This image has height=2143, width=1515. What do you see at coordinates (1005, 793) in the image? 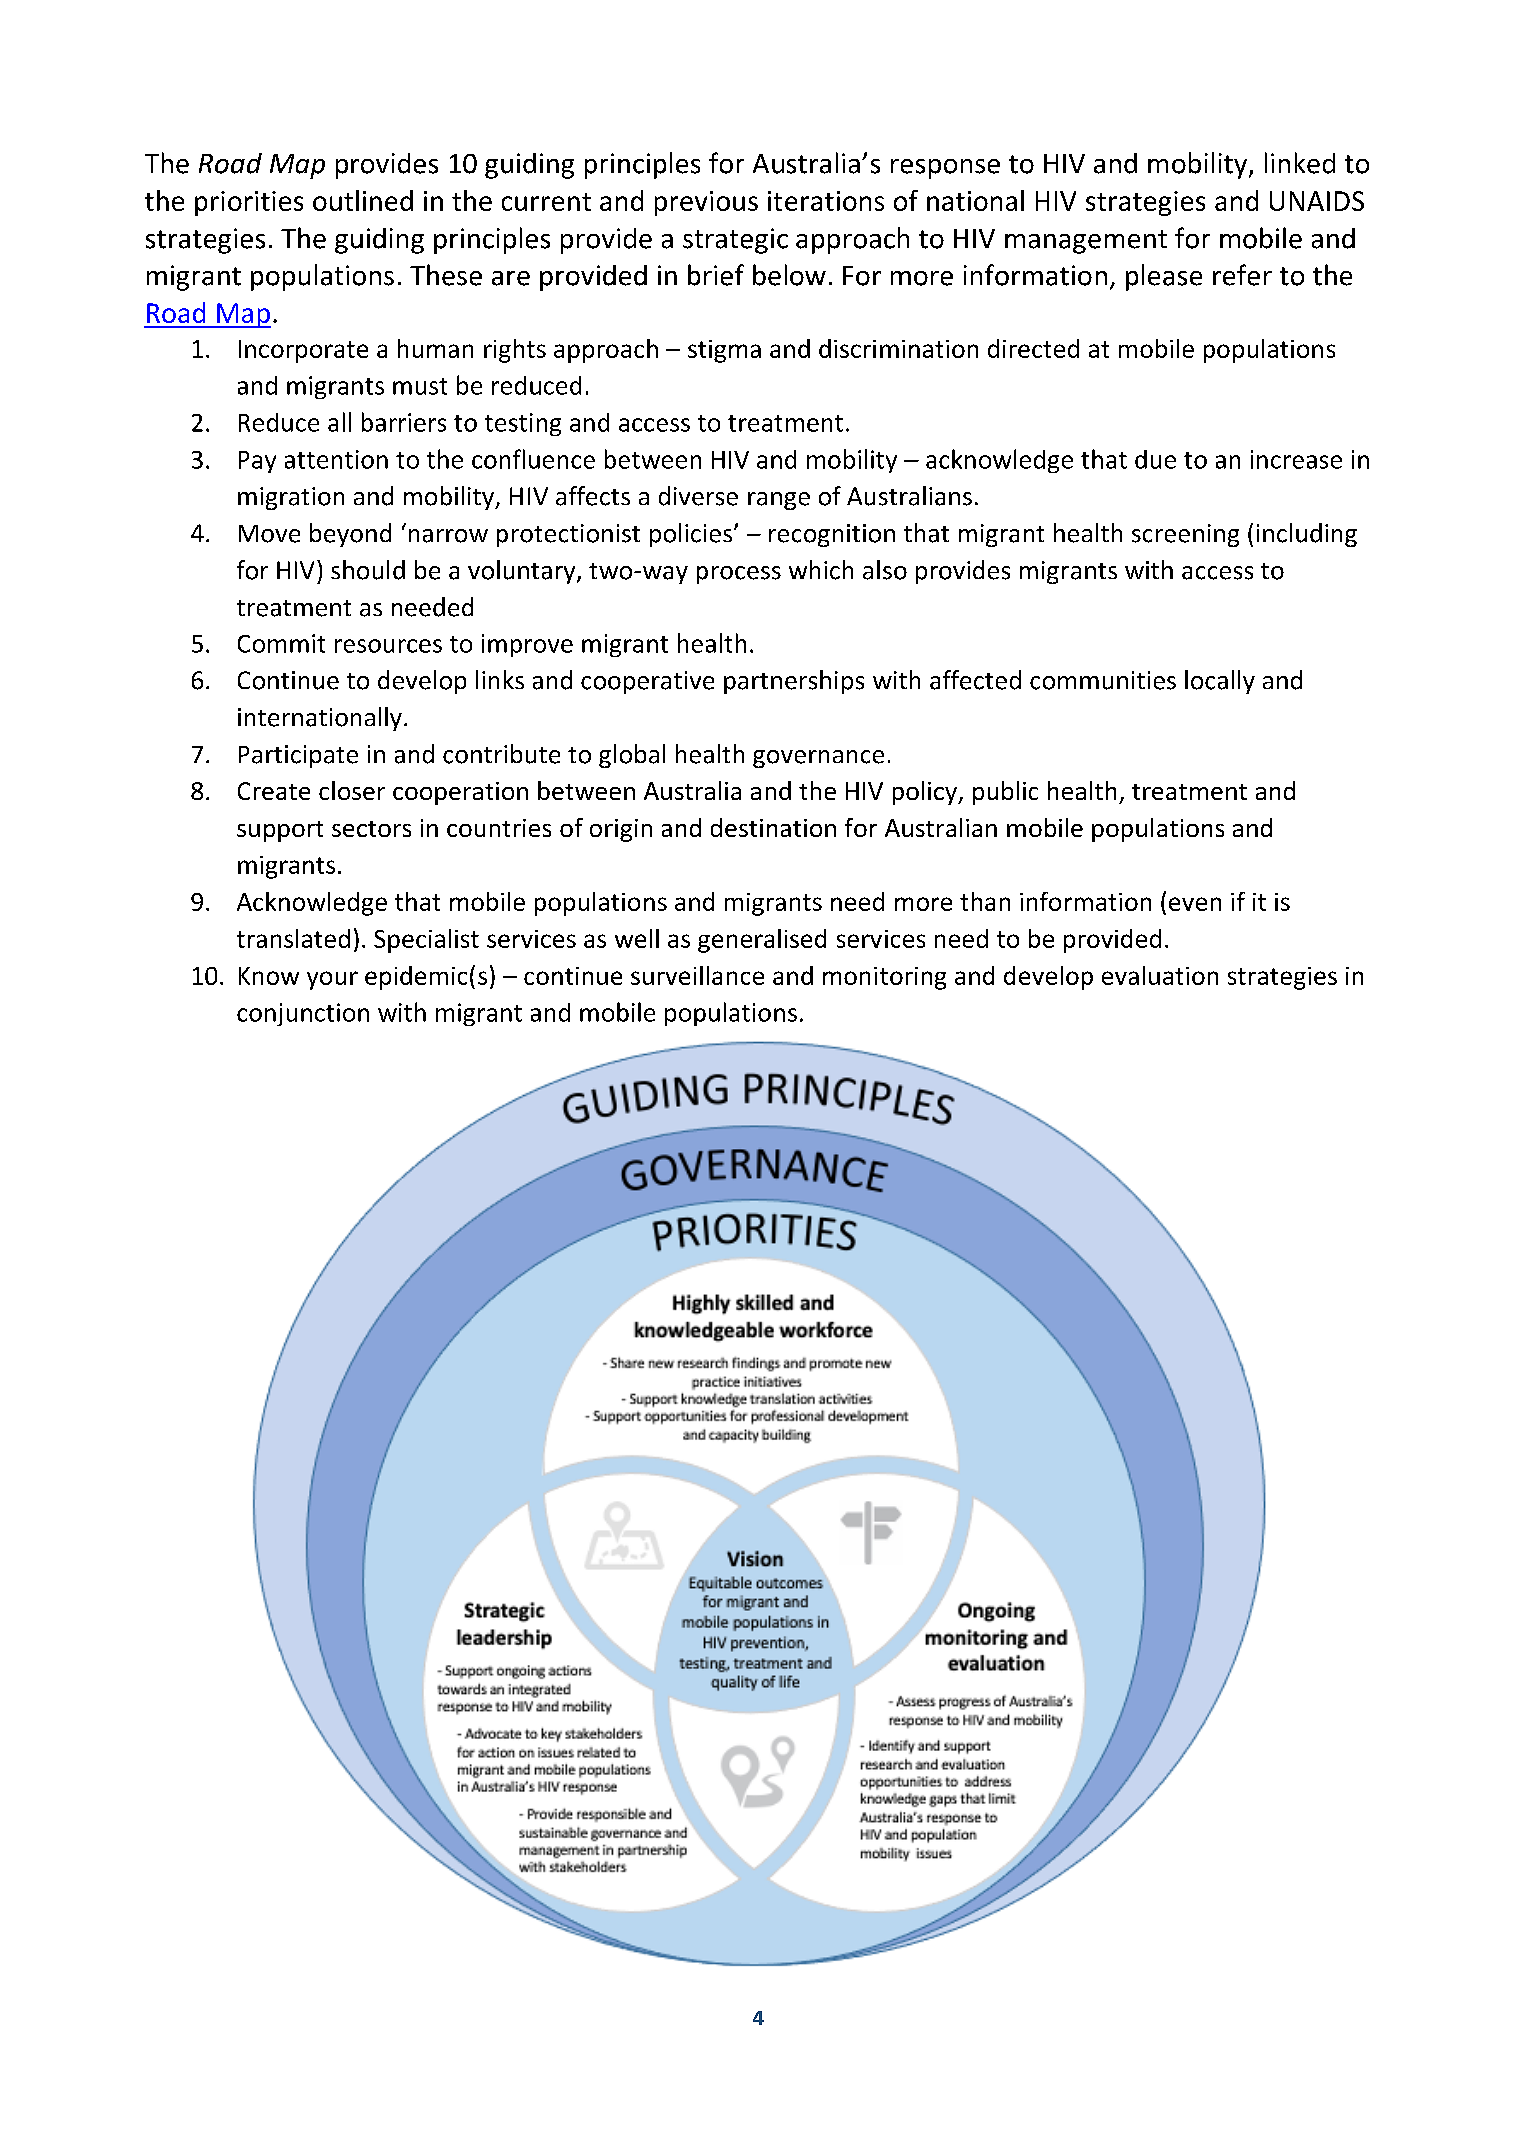
I see `public` at bounding box center [1005, 793].
